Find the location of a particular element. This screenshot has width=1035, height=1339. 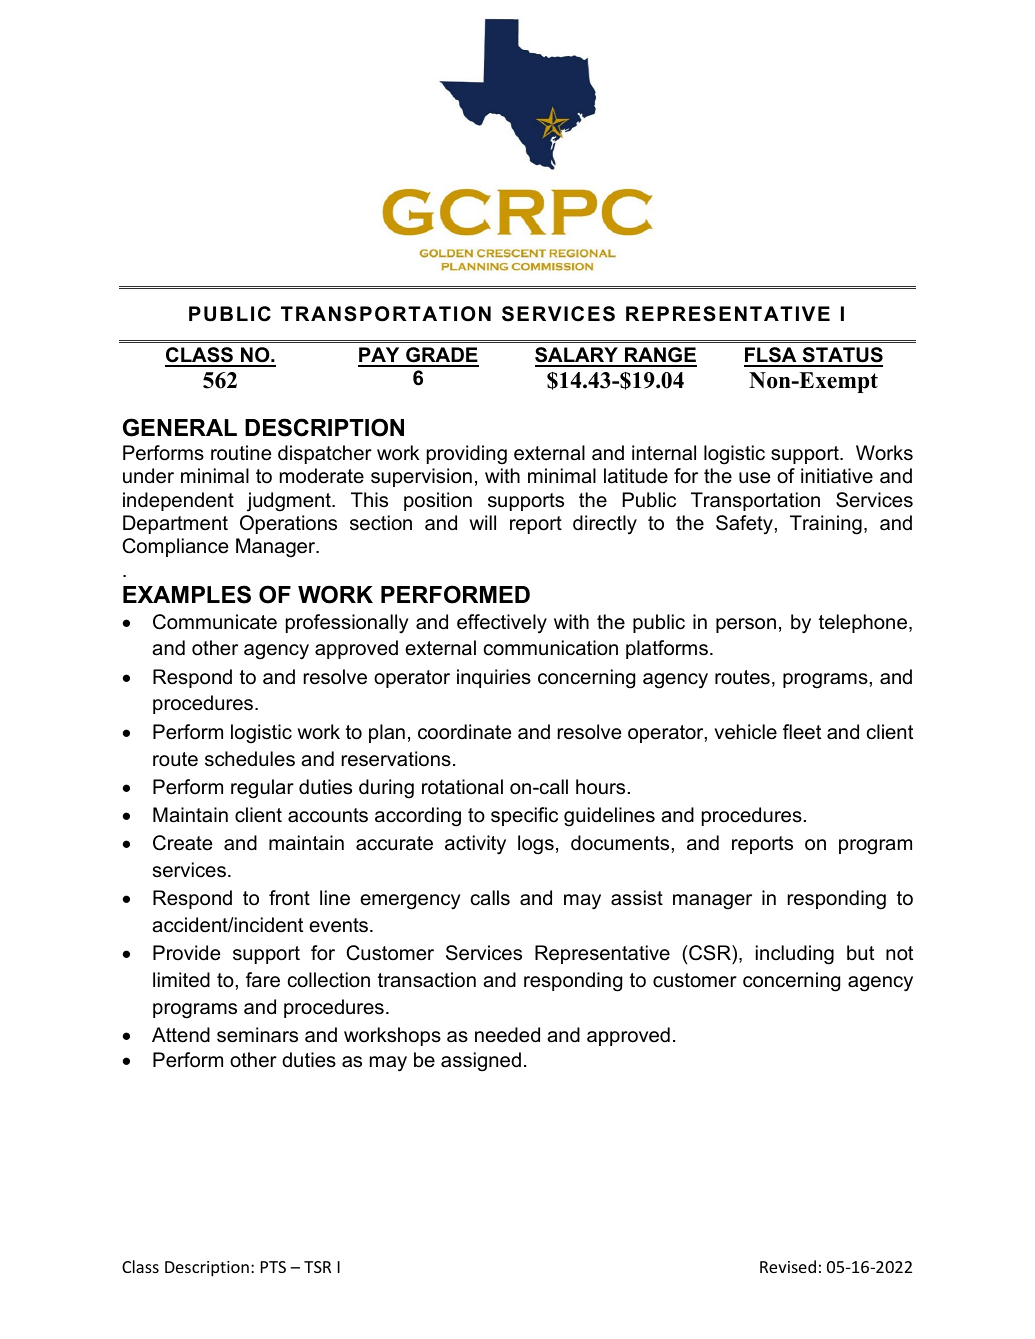

providing is located at coordinates (467, 455).
